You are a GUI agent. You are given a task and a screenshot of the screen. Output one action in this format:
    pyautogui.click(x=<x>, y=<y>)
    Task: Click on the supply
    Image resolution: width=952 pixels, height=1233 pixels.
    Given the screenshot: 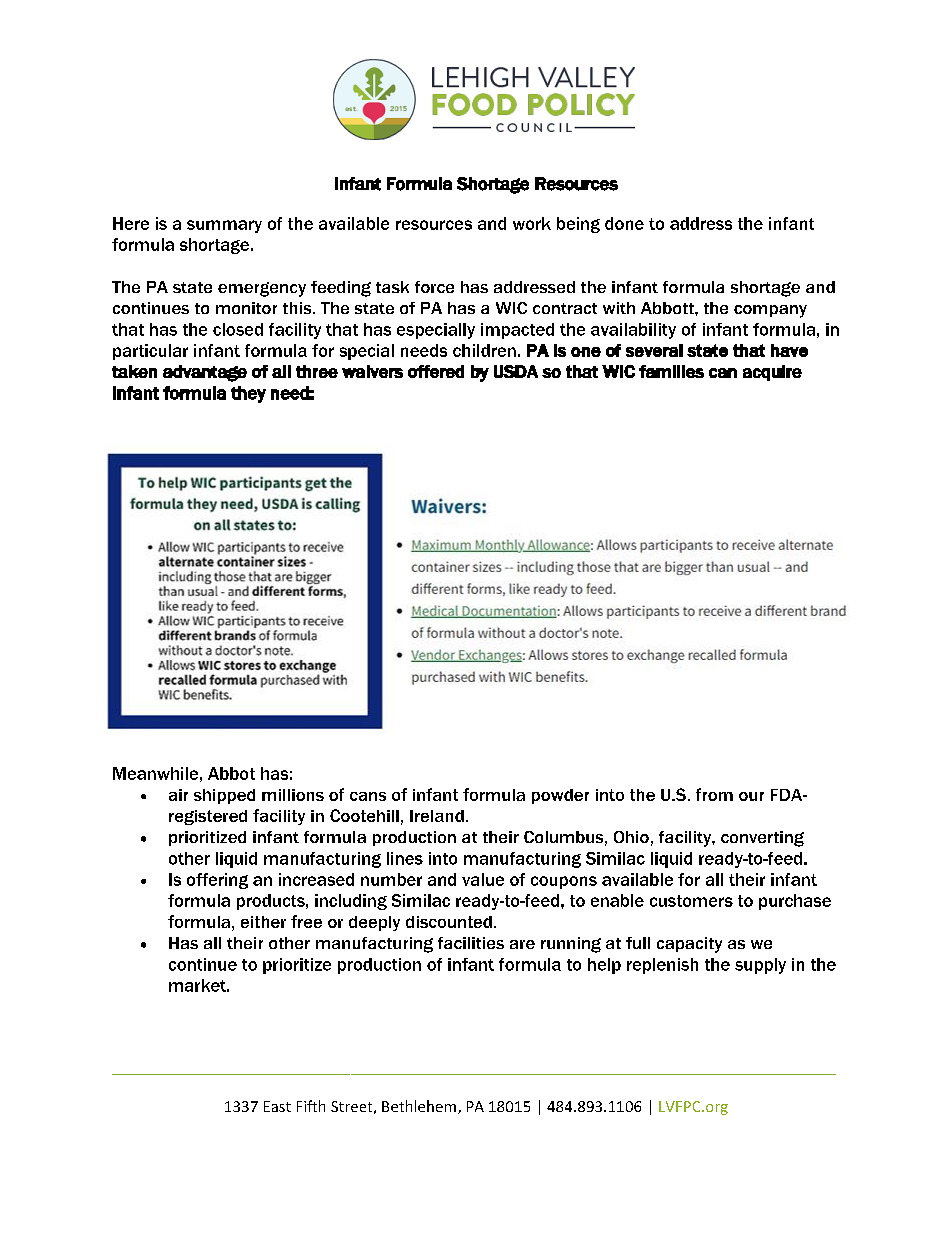 What is the action you would take?
    pyautogui.click(x=760, y=966)
